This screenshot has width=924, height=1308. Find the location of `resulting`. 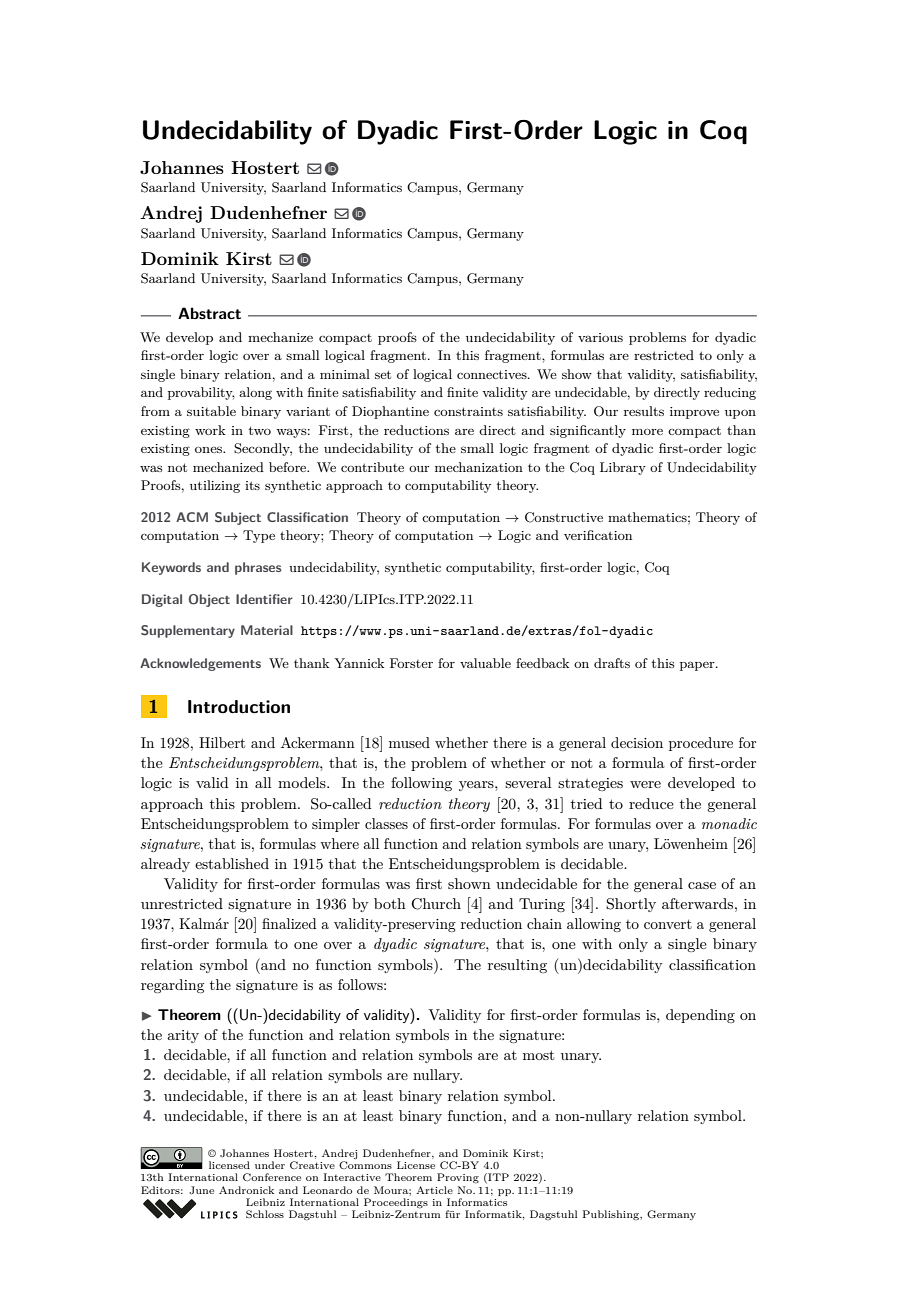

resulting is located at coordinates (517, 966).
